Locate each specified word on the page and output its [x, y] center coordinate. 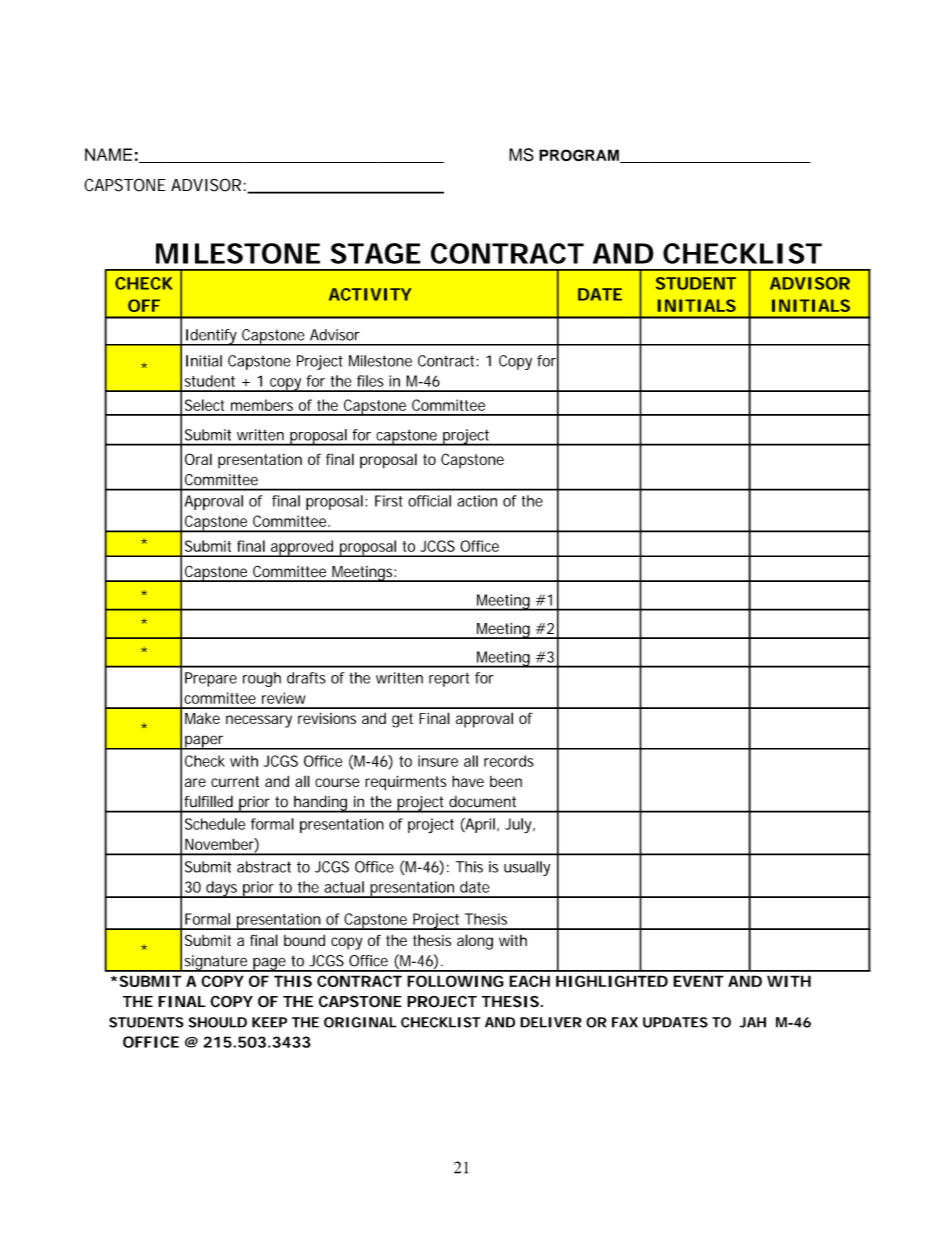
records [509, 761]
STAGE [376, 253]
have [468, 781]
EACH [529, 981]
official [429, 501]
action [477, 501]
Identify [211, 337]
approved [302, 548]
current [235, 781]
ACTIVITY [370, 294]
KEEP [269, 1022]
